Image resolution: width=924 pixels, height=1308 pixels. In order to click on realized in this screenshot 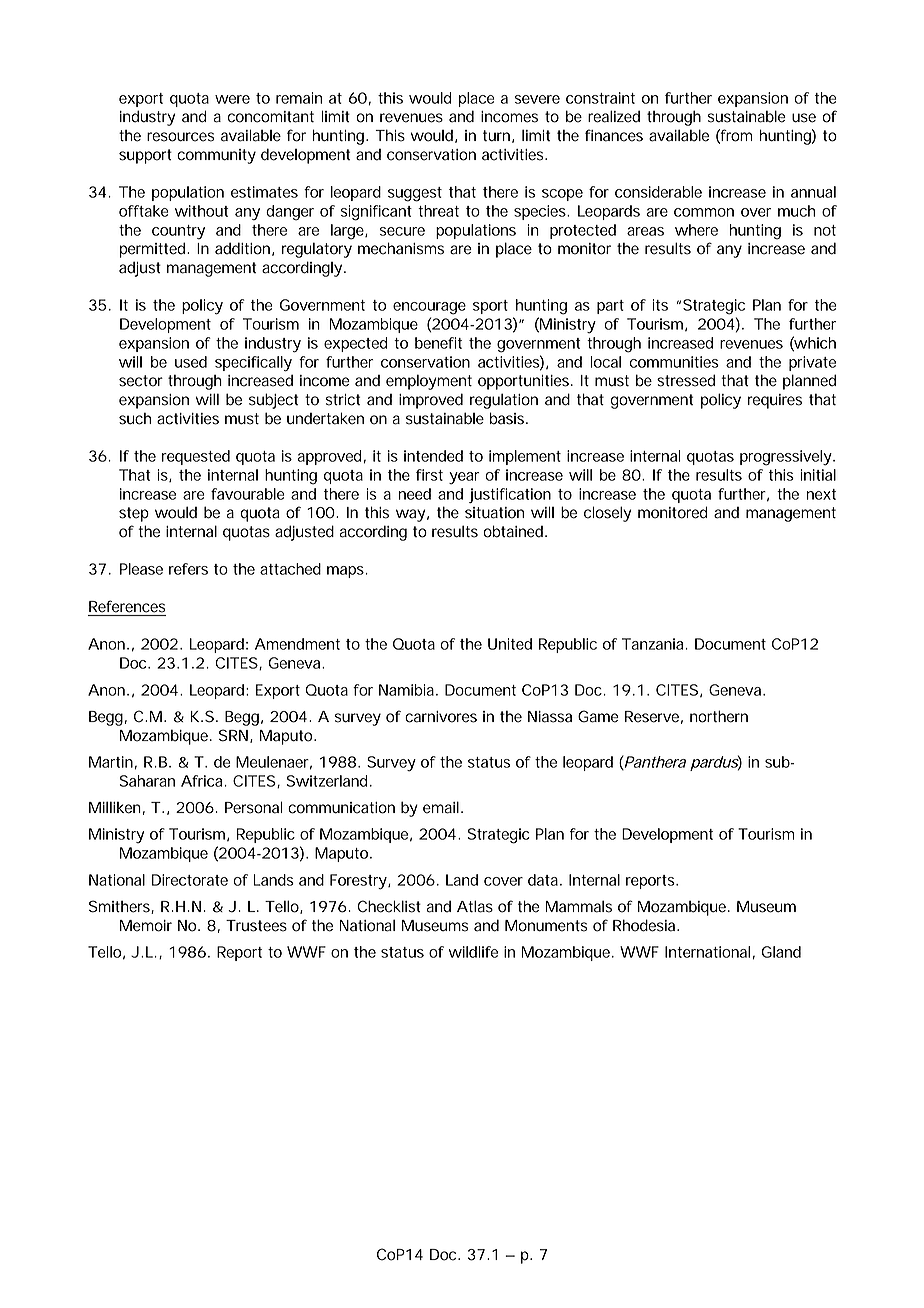, I will do `click(614, 116)`.
